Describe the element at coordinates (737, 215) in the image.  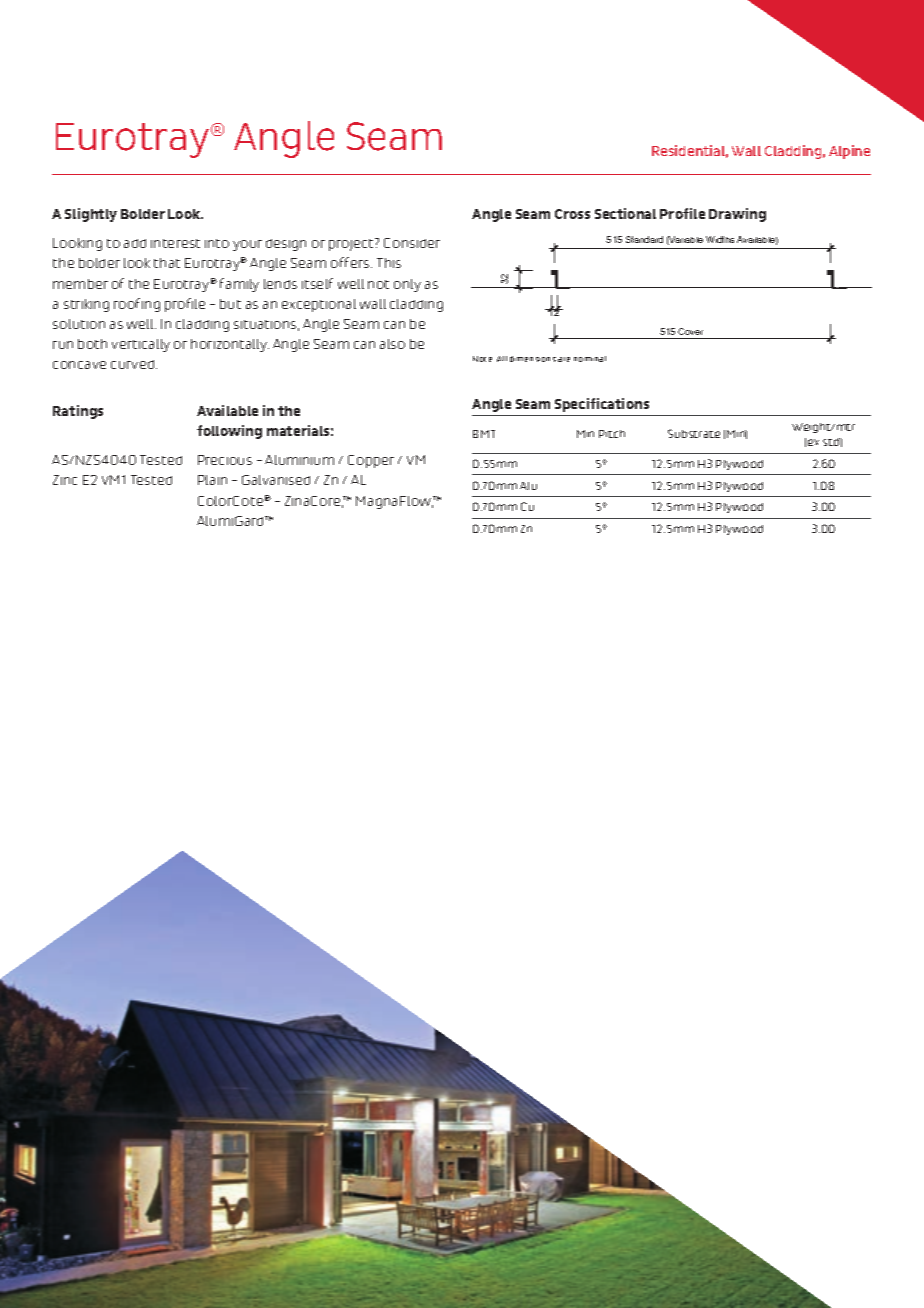
I see `Drawing` at that location.
